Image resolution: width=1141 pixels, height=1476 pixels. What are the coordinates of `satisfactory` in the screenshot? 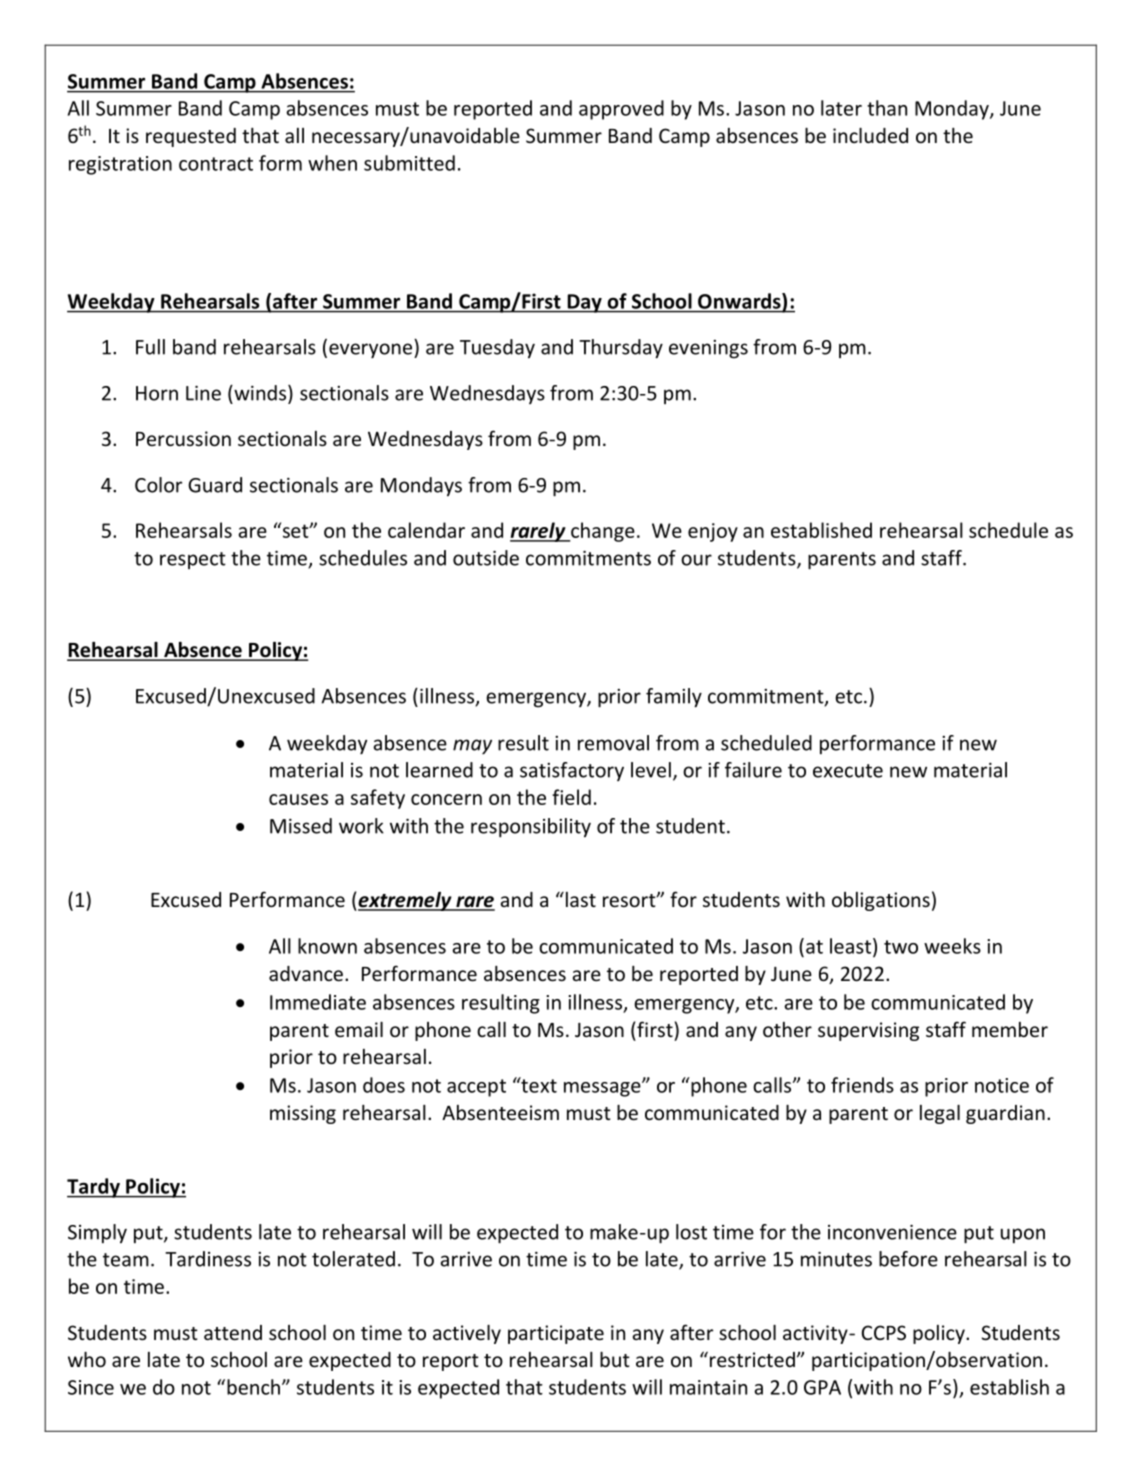 It's located at (572, 771).
